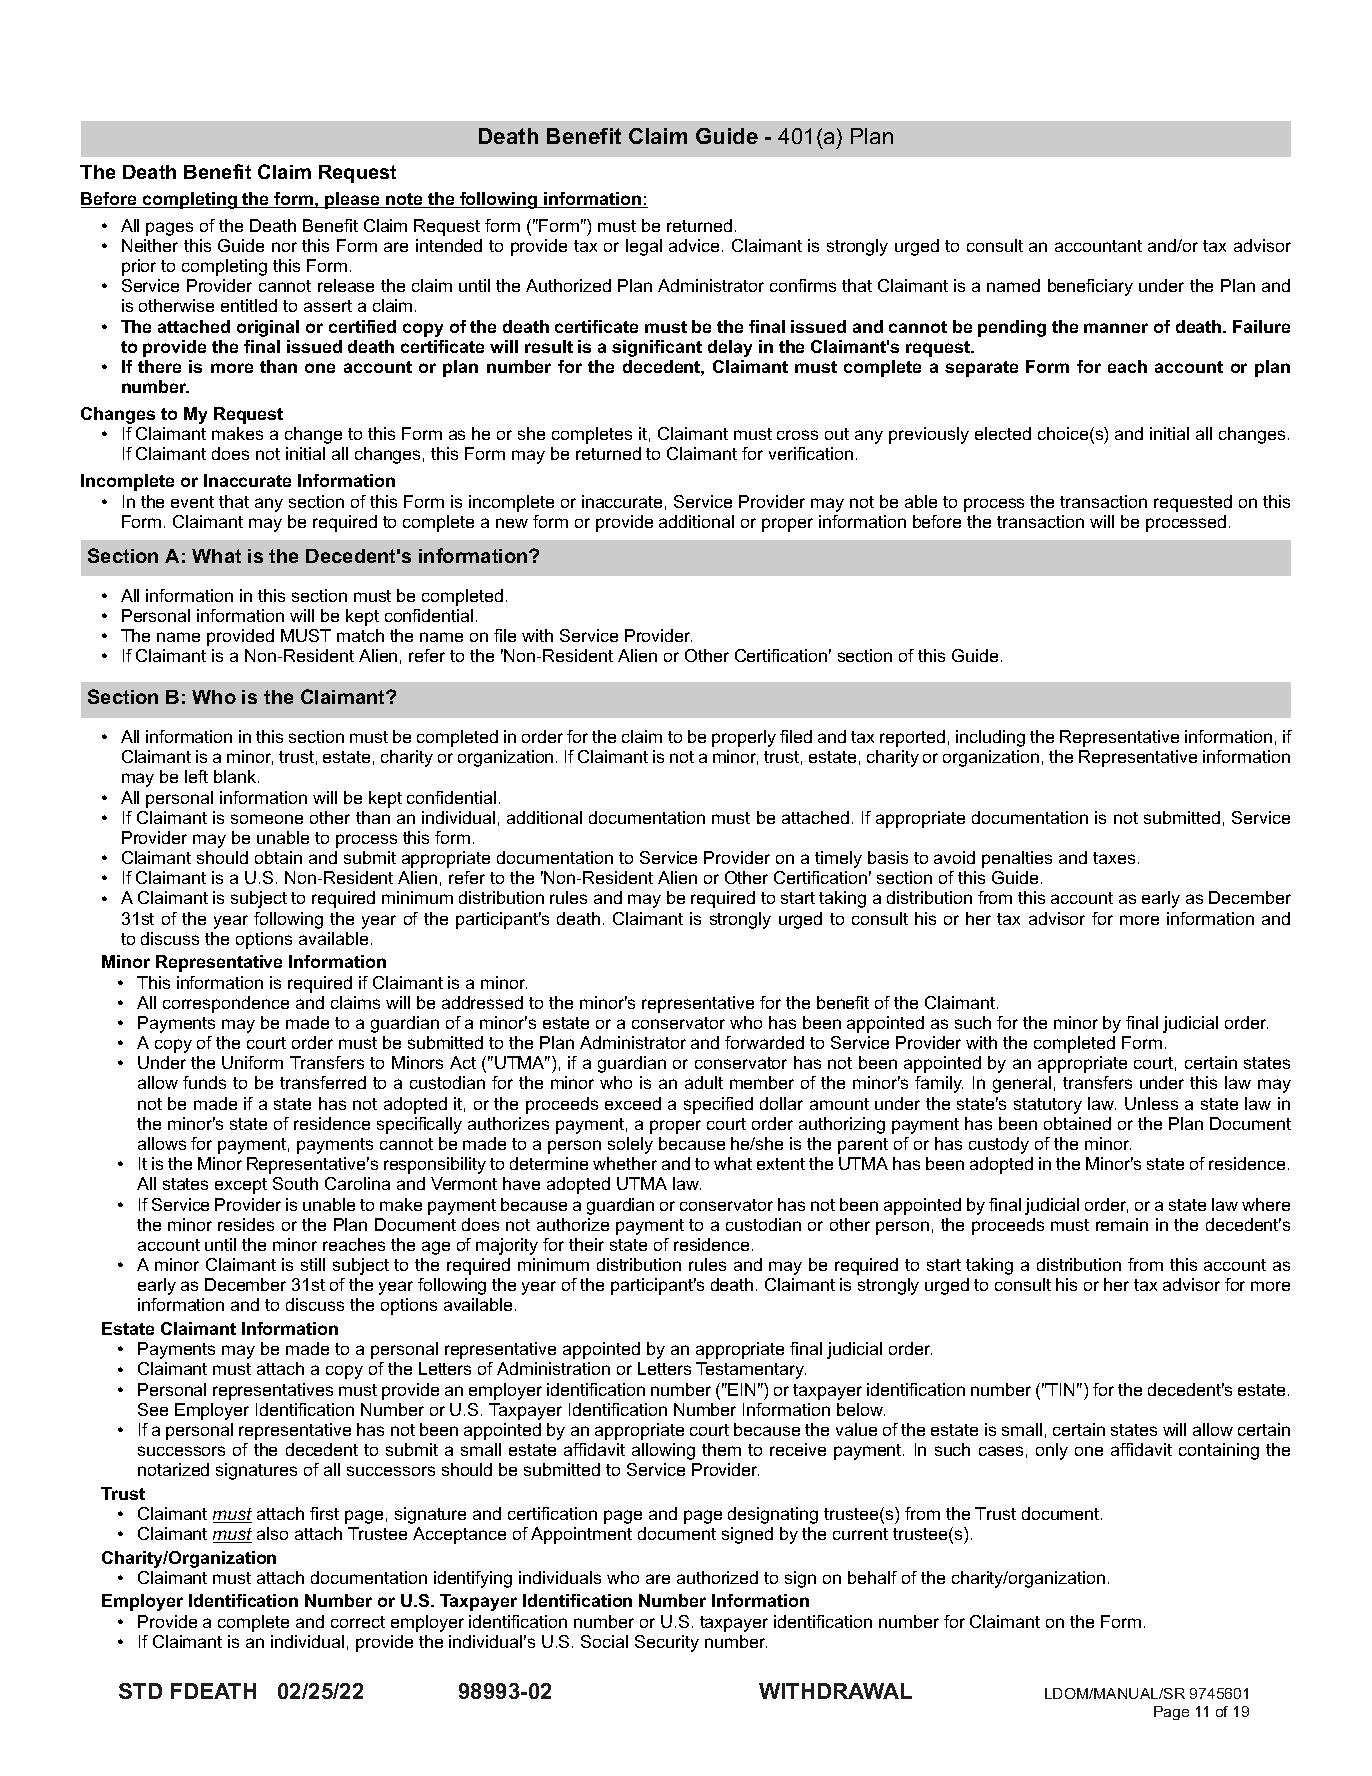  What do you see at coordinates (667, 1643) in the screenshot?
I see `Security` at bounding box center [667, 1643].
